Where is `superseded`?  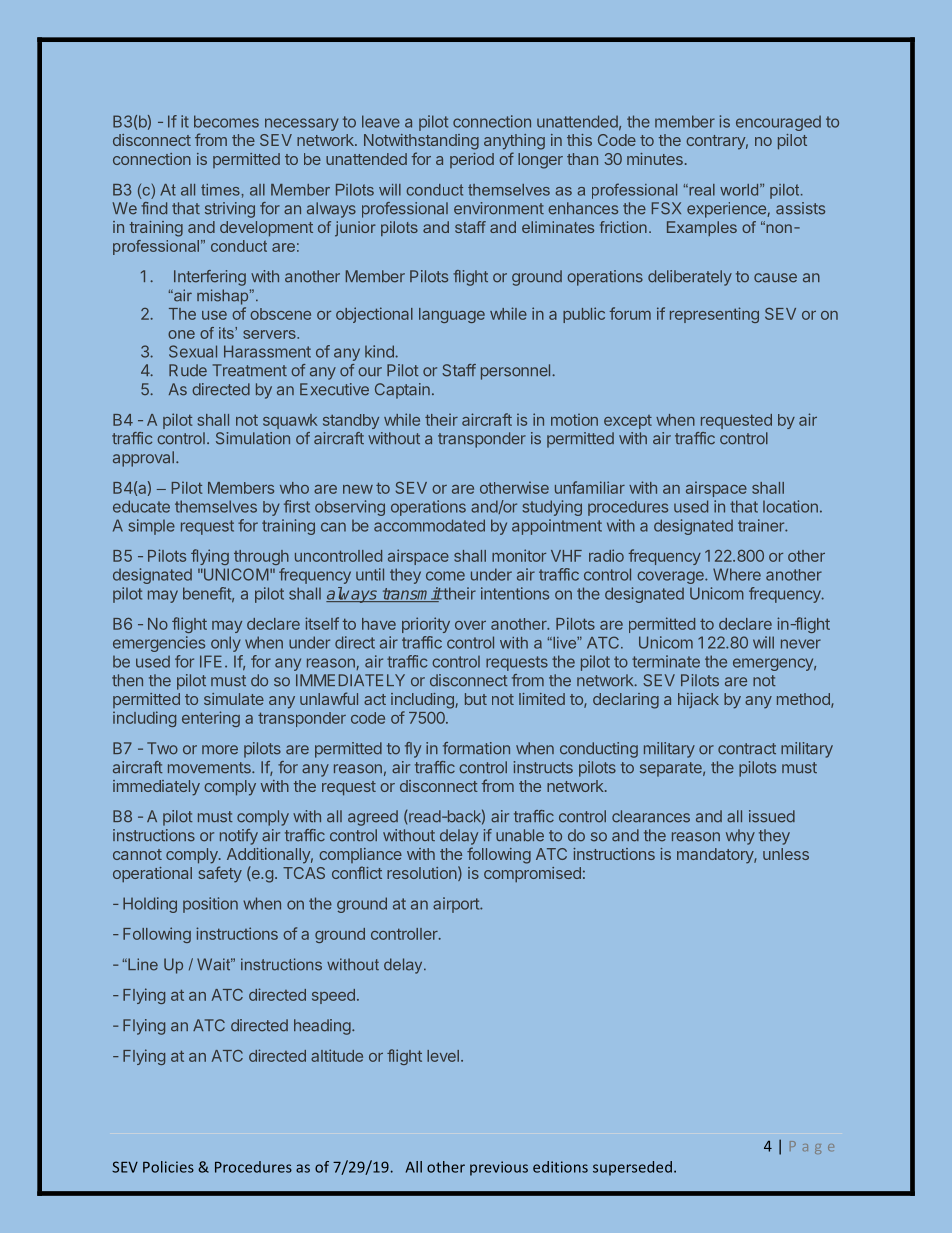 superseded is located at coordinates (632, 1168).
